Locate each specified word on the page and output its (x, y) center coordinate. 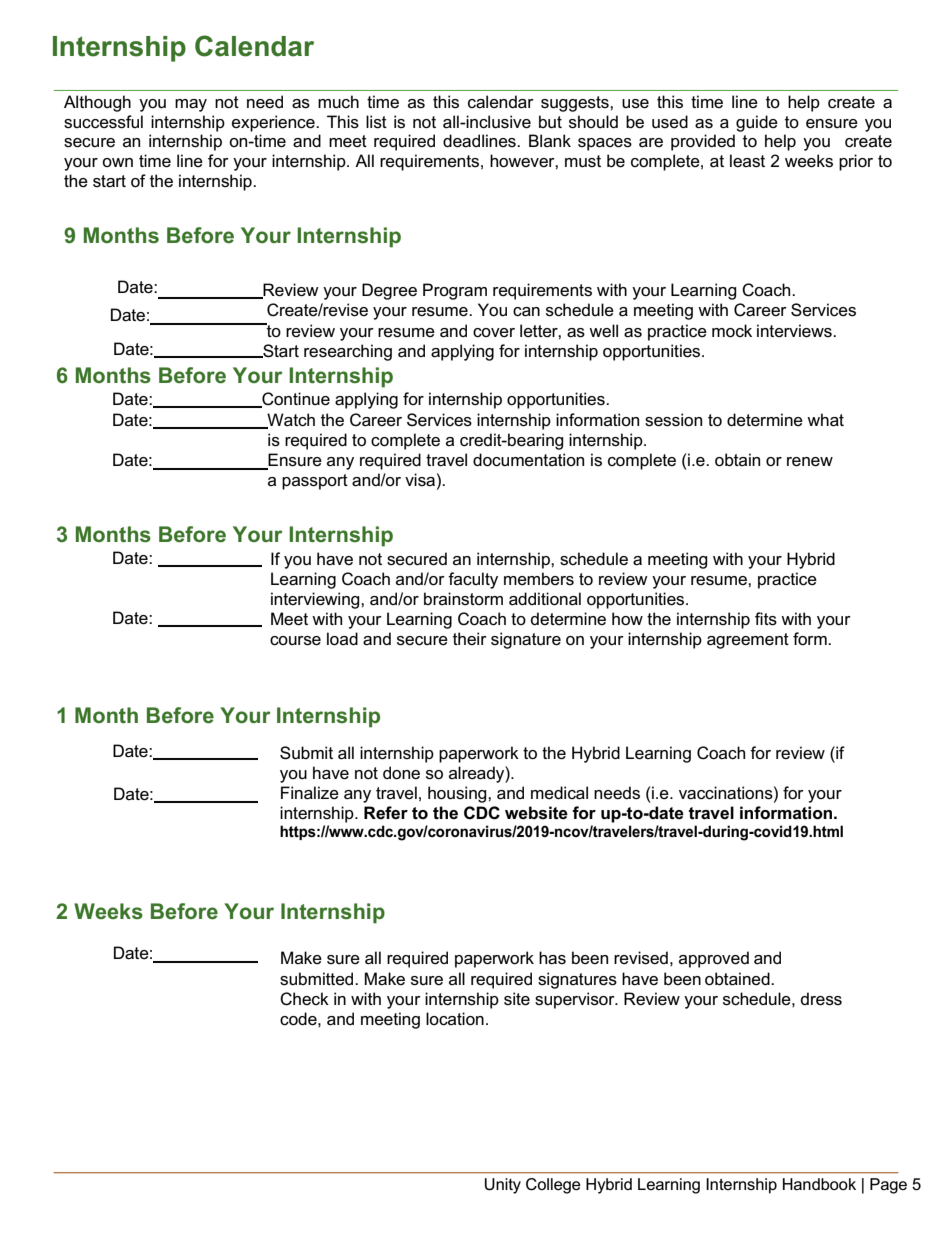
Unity (503, 1186)
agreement (748, 641)
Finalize (310, 793)
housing (458, 794)
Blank (550, 140)
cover (494, 333)
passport (315, 482)
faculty (473, 580)
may (191, 105)
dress (821, 999)
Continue (295, 400)
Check (304, 999)
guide (757, 123)
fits (766, 619)
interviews (795, 331)
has (552, 958)
